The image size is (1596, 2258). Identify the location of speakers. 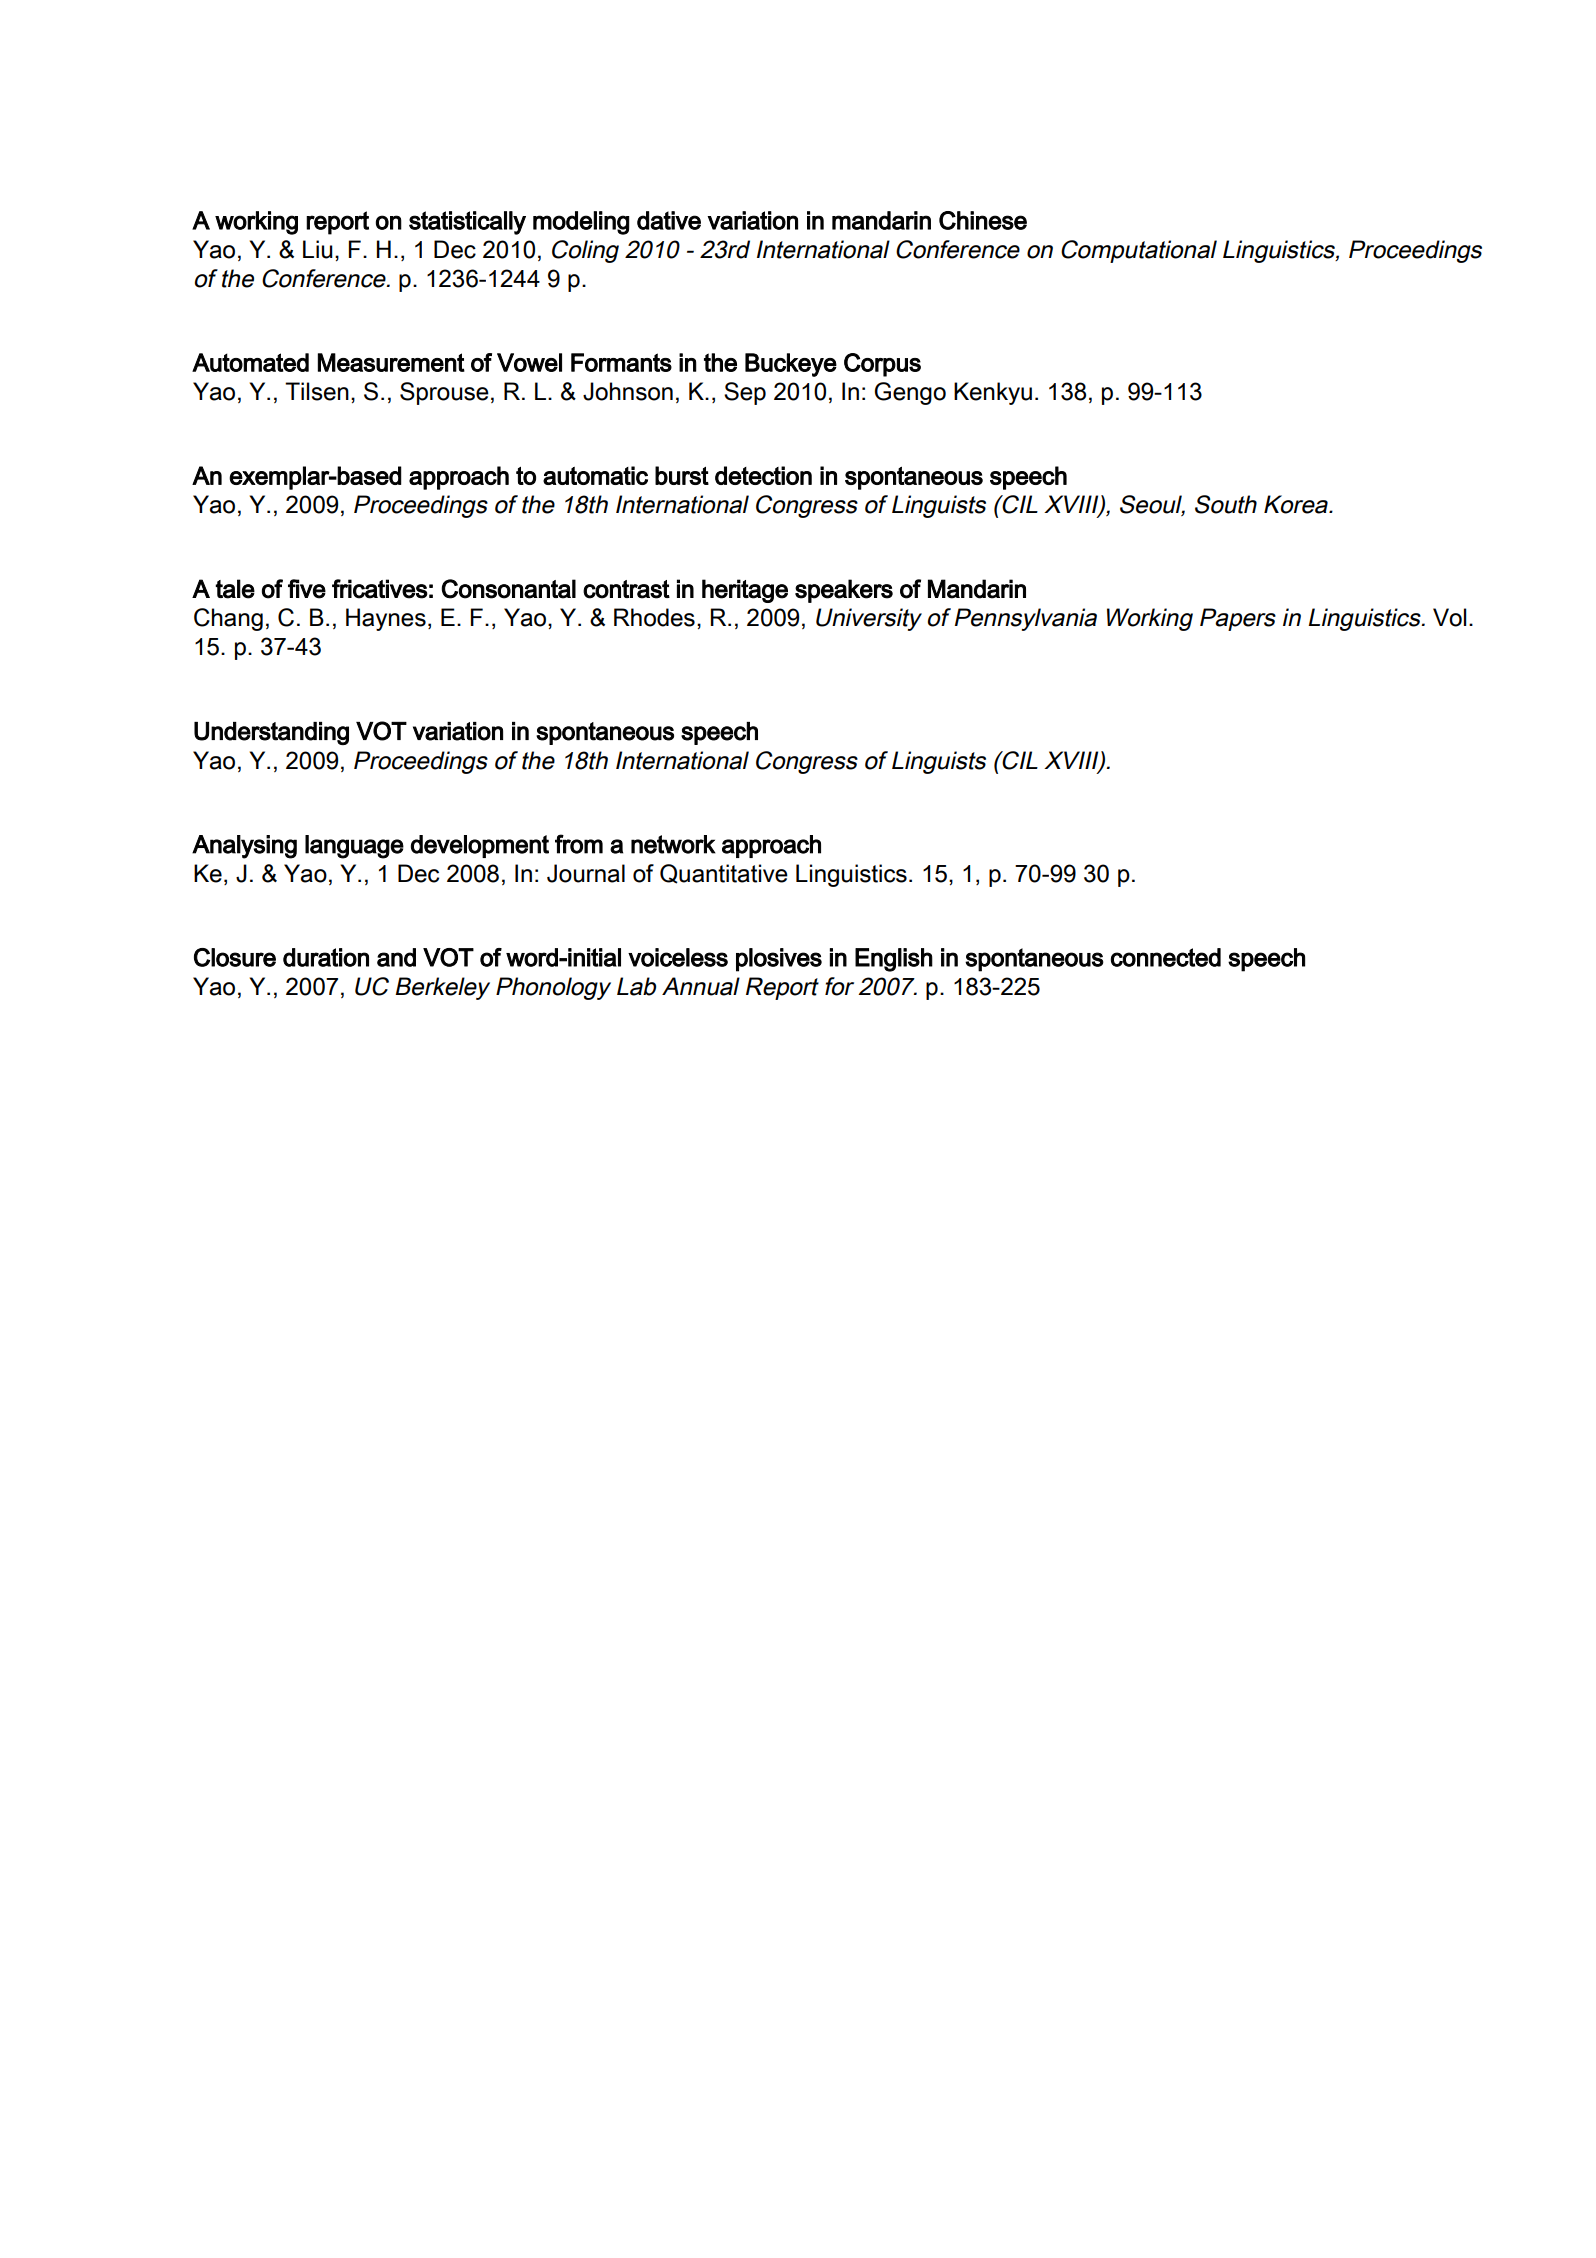
(844, 591).
